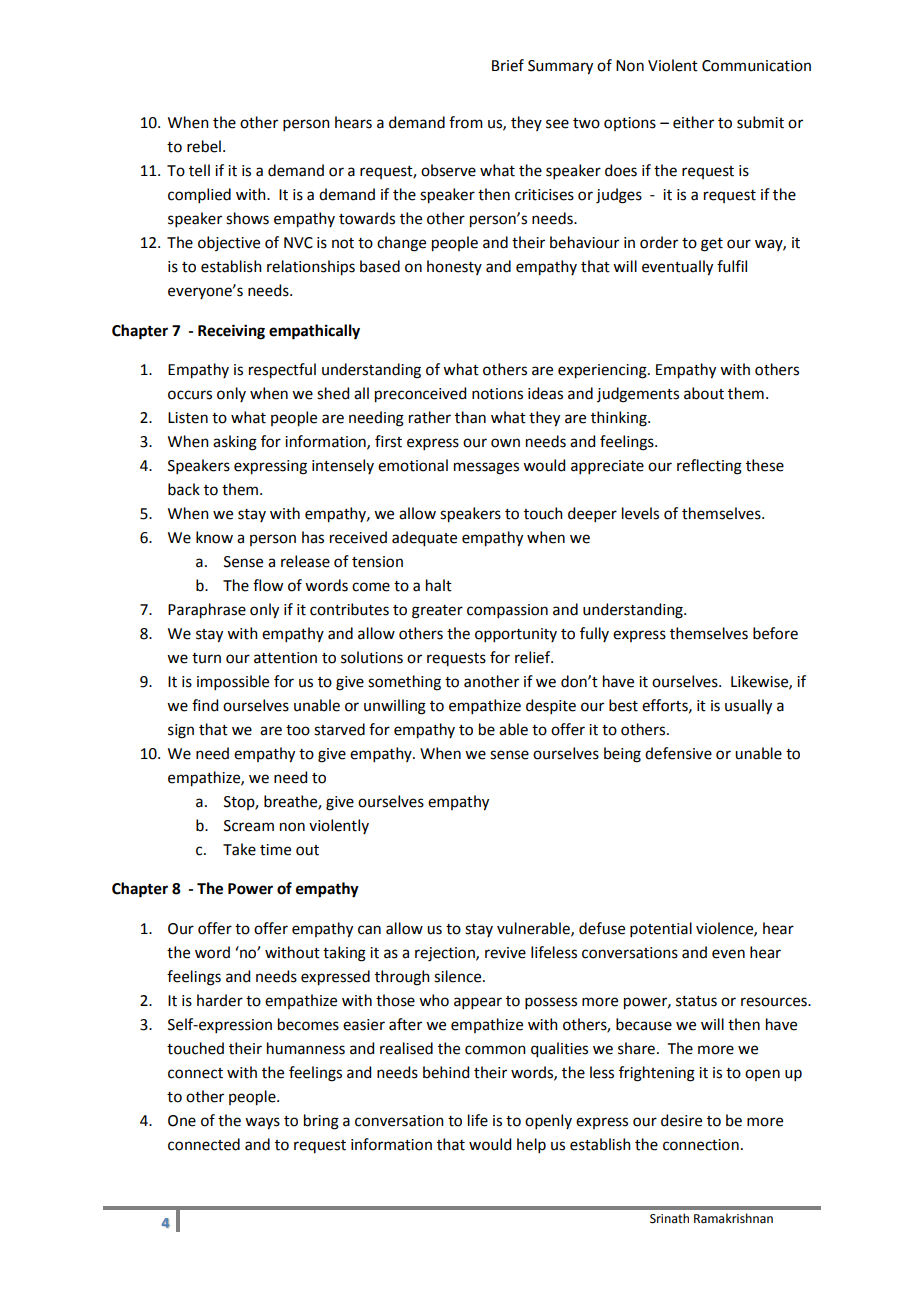  What do you see at coordinates (775, 633) in the page?
I see `before` at bounding box center [775, 633].
